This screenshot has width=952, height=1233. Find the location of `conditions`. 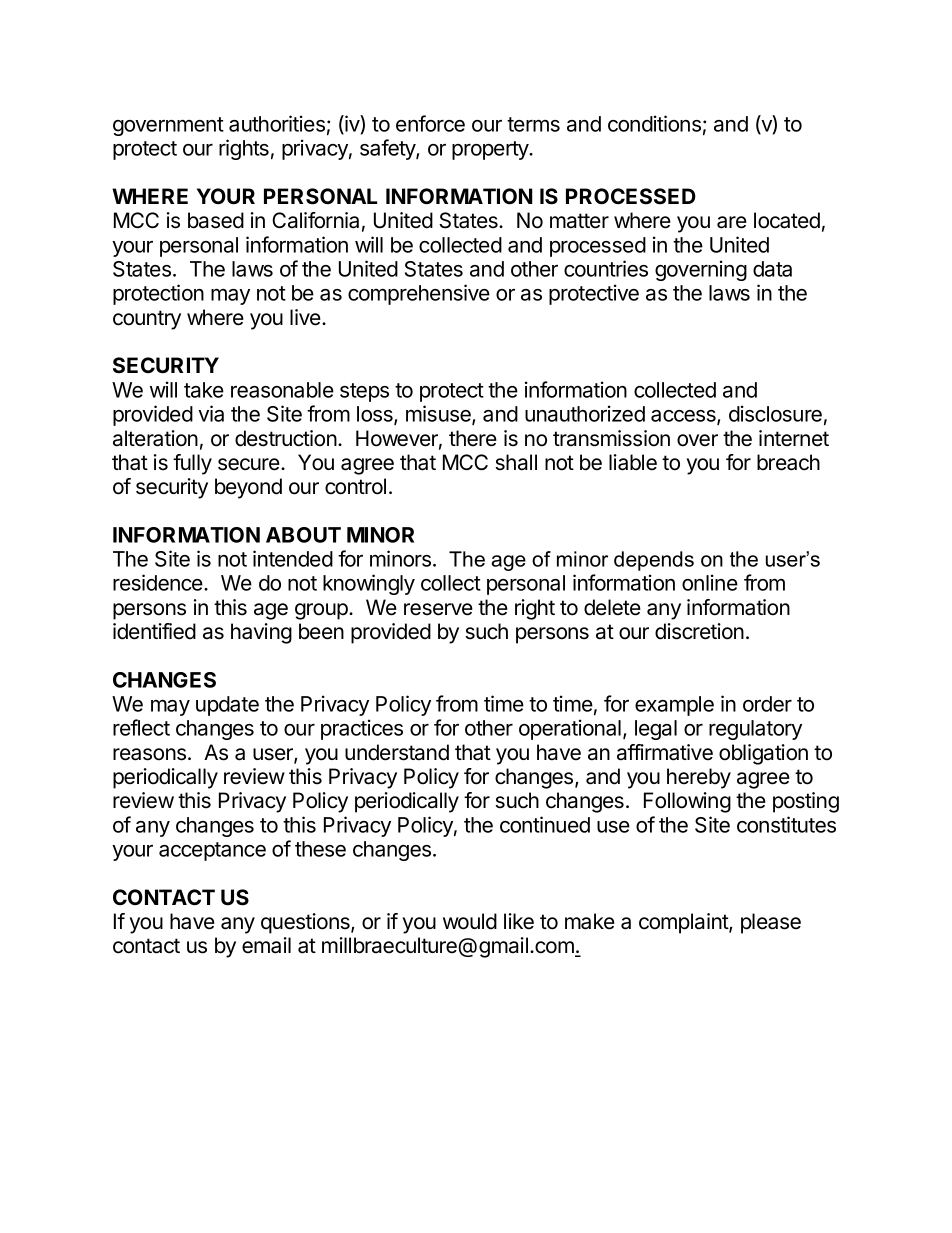

conditions is located at coordinates (654, 123).
